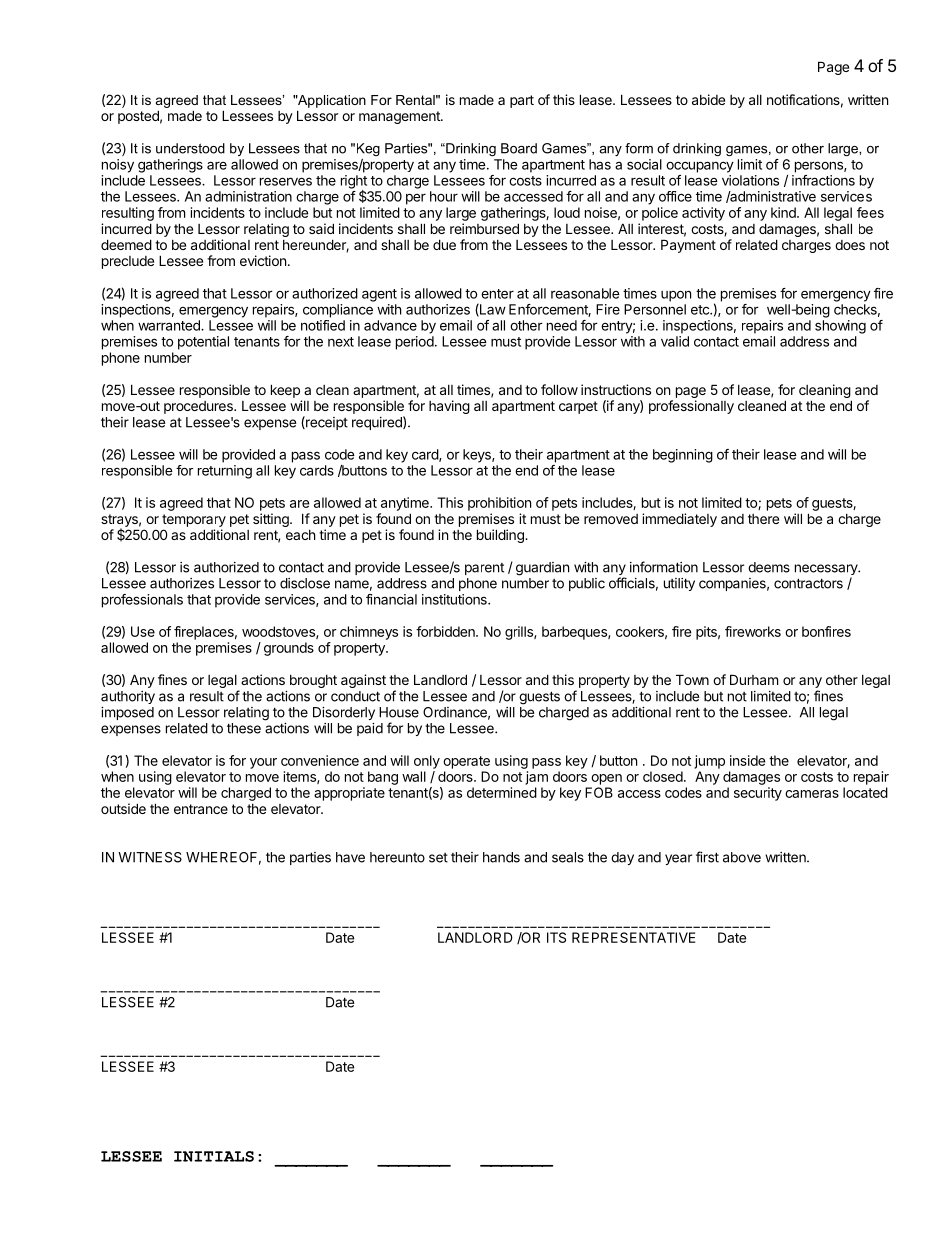 This screenshot has width=952, height=1233. Describe the element at coordinates (840, 327) in the screenshot. I see `showing` at that location.
